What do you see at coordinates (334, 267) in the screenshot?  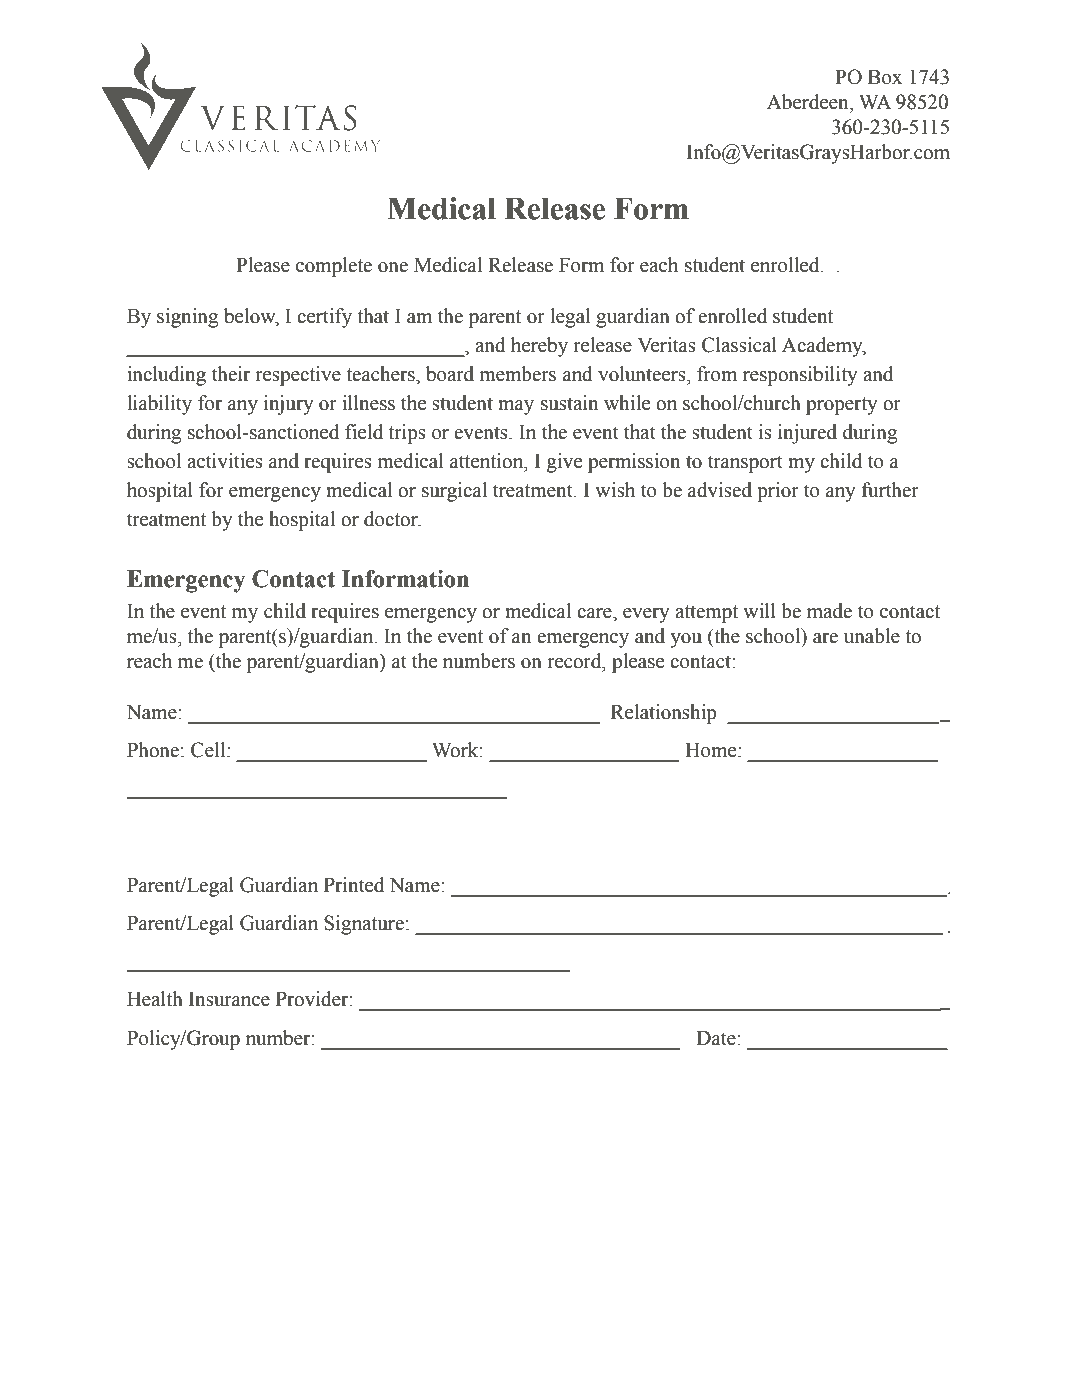 I see `complete` at bounding box center [334, 267].
